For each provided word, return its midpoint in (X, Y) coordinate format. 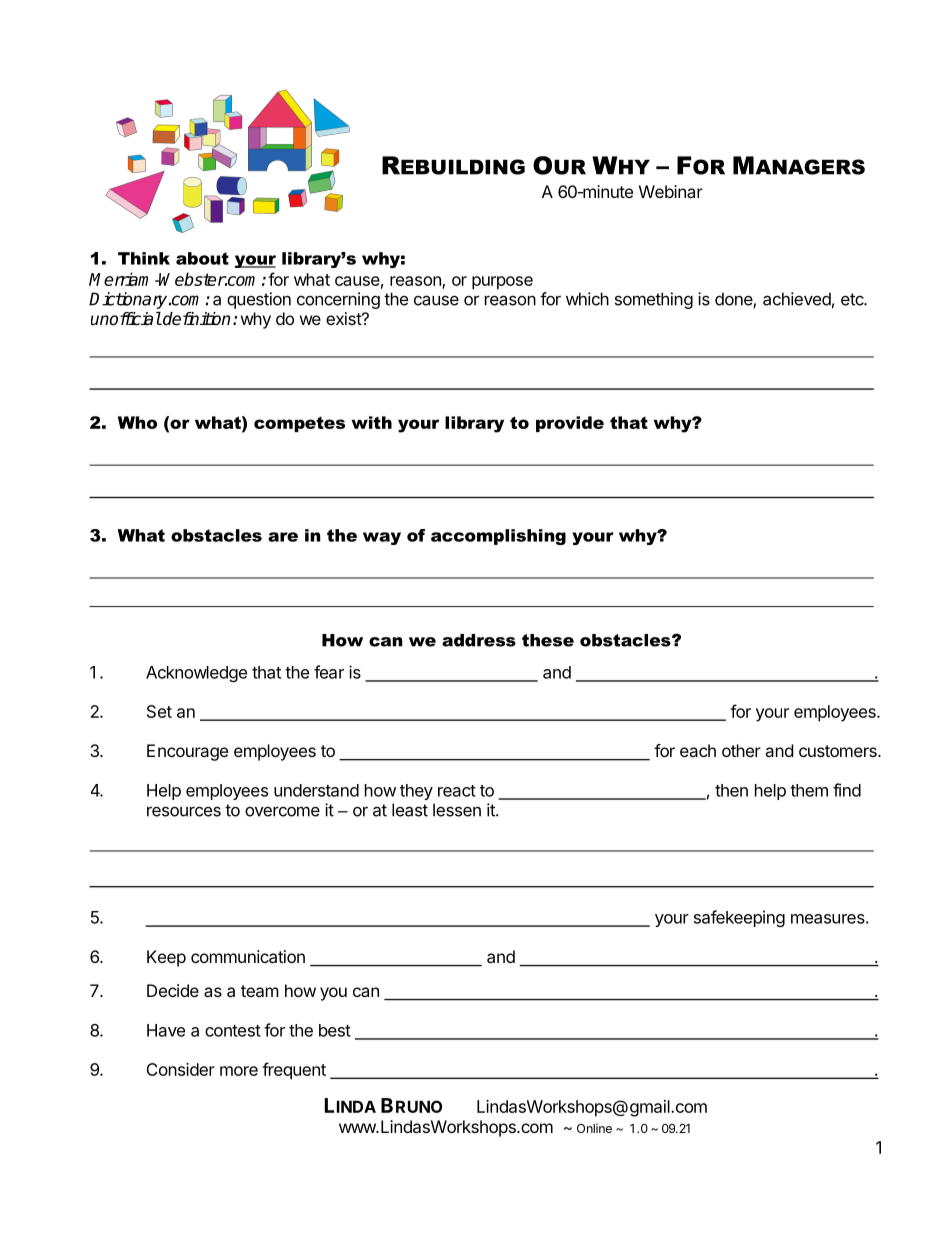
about (202, 258)
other (741, 750)
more (239, 1071)
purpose (502, 283)
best (335, 1030)
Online (594, 1128)
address (479, 640)
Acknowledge (196, 674)
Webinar (671, 191)
